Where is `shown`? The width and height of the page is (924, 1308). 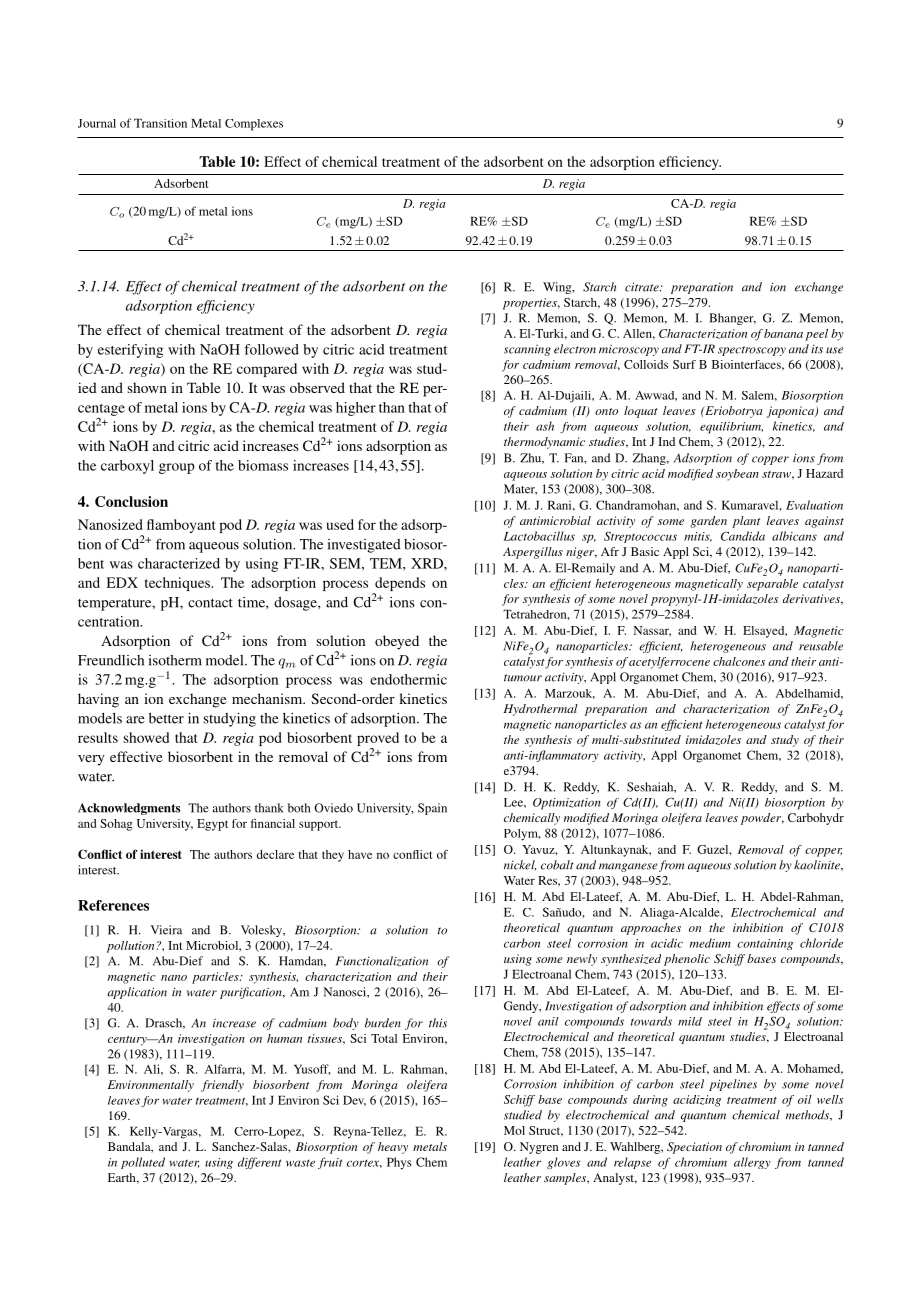
shown is located at coordinates (147, 387).
